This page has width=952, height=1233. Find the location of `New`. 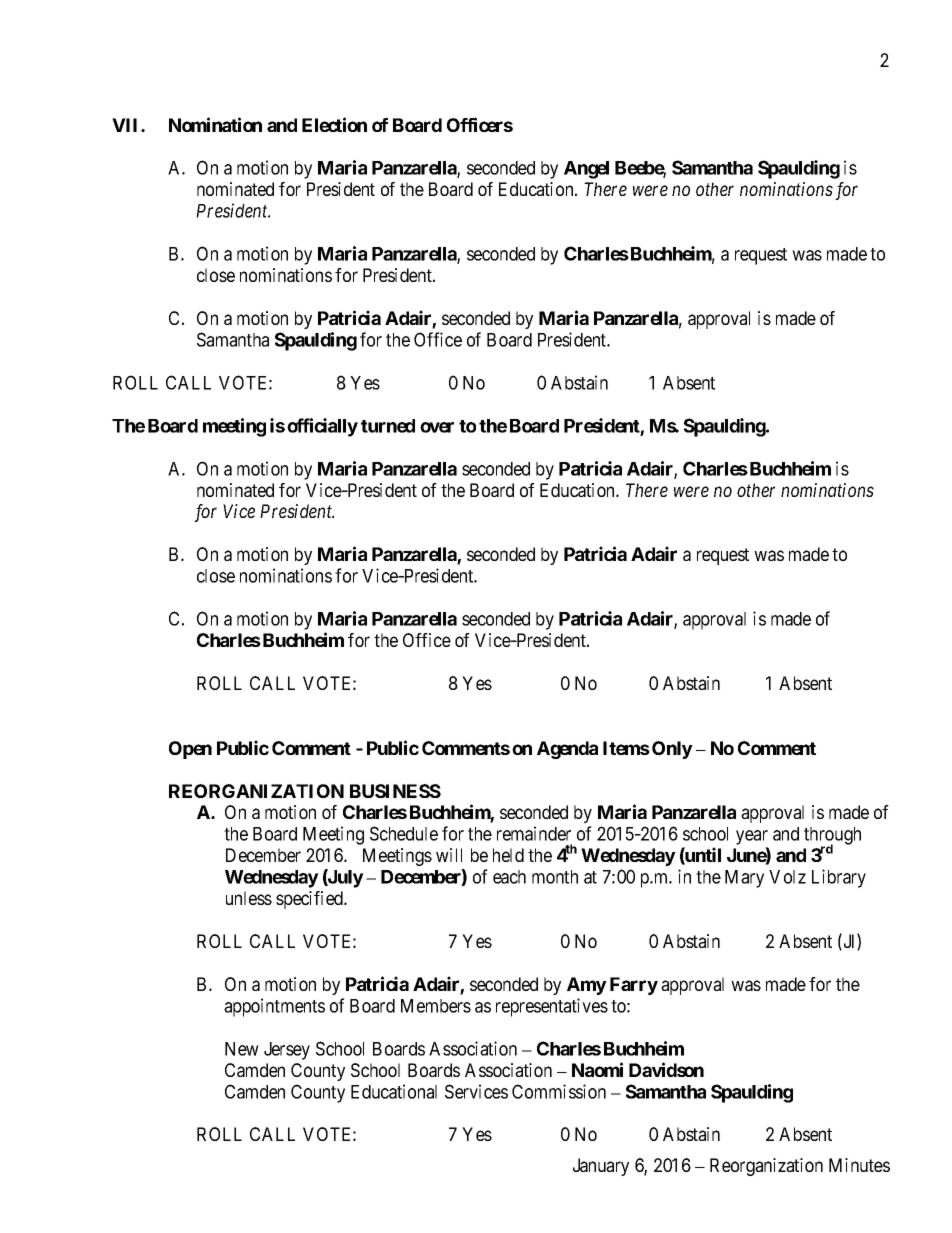

New is located at coordinates (242, 1049).
